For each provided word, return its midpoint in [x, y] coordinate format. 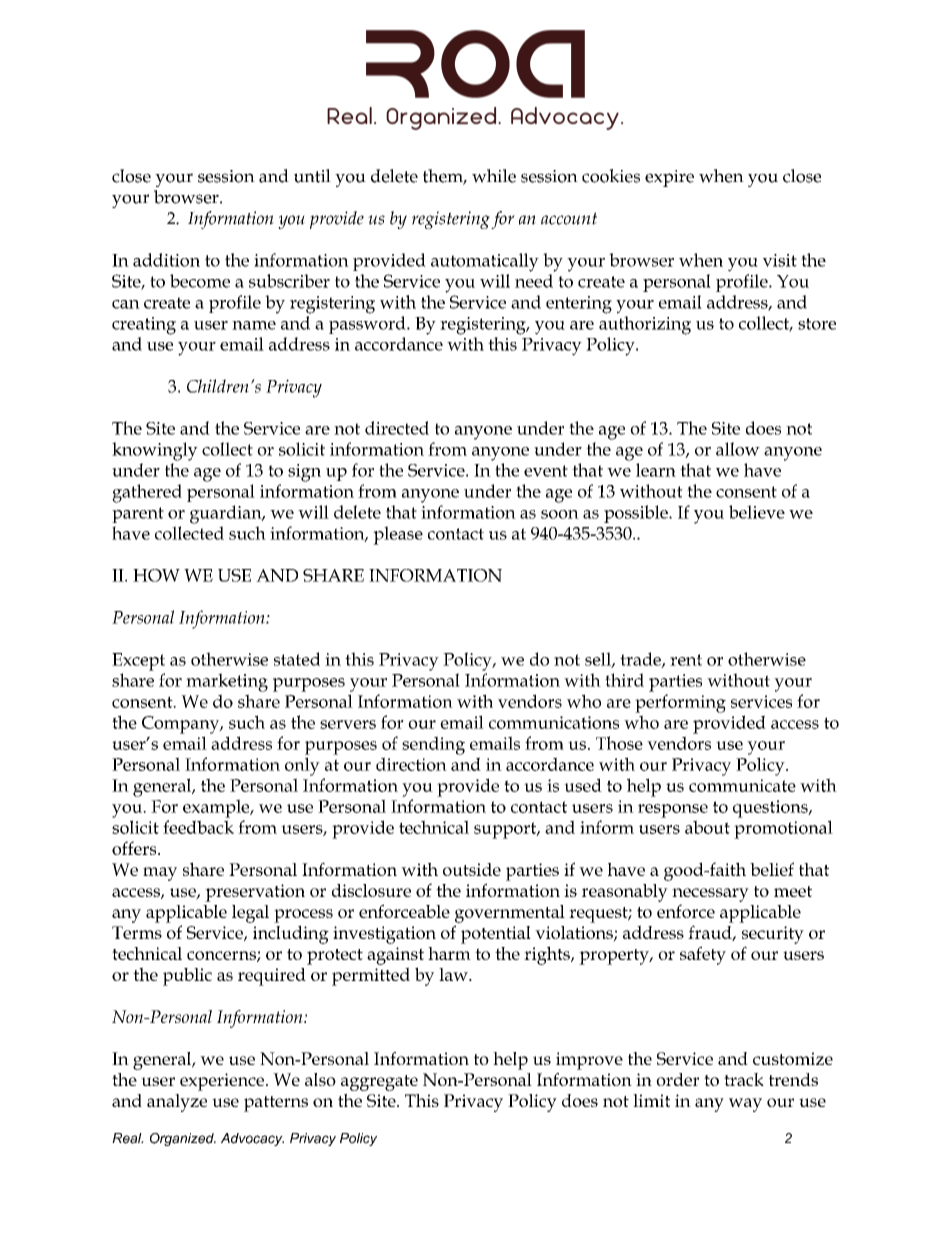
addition [166, 260]
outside [472, 869]
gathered [147, 493]
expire [669, 178]
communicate [742, 785]
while [494, 176]
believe [757, 512]
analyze [177, 1103]
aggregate [379, 1083]
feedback [198, 827]
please [398, 535]
